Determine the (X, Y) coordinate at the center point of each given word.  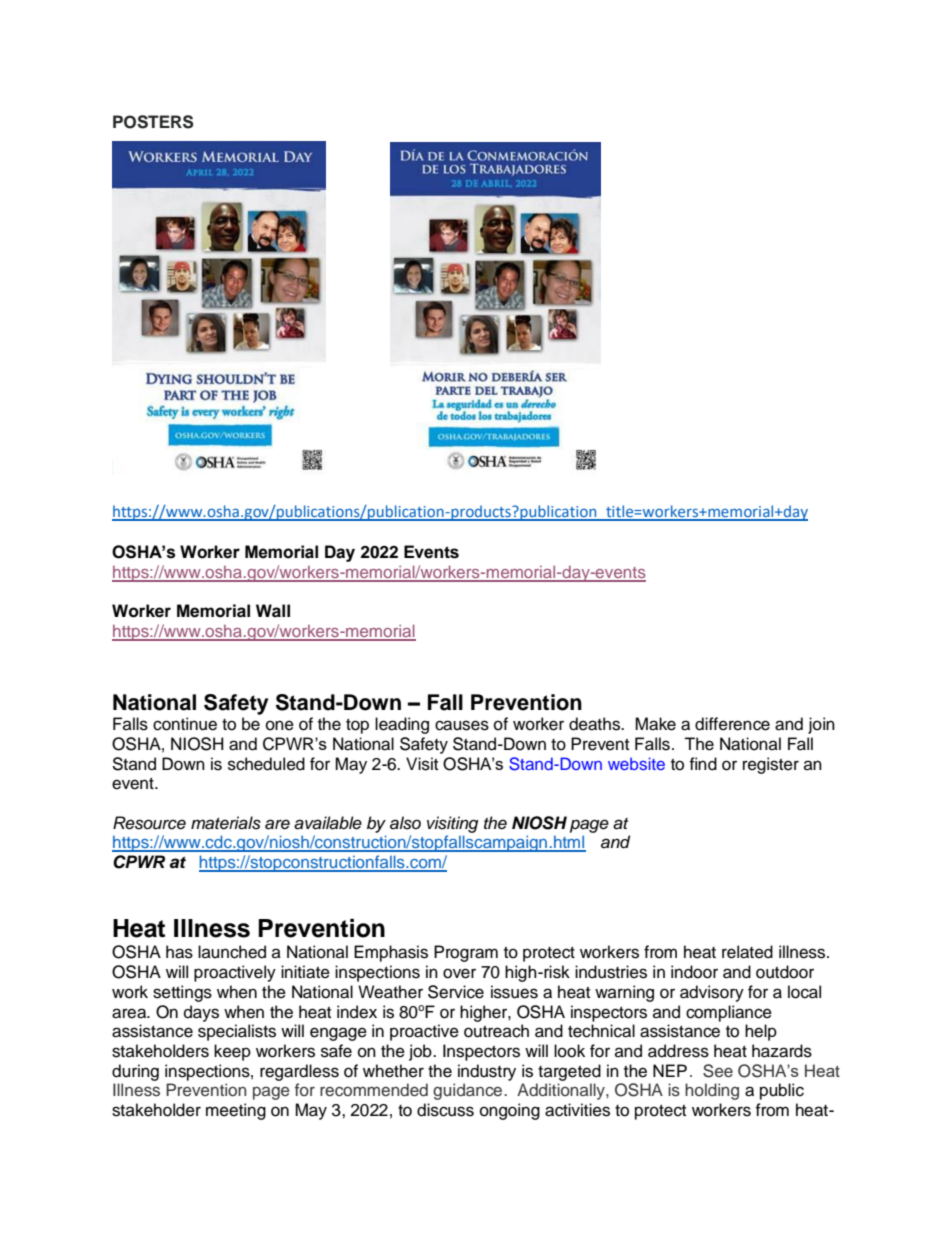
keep (232, 1052)
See (718, 1071)
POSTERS (153, 122)
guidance (469, 1091)
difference (732, 724)
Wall (273, 611)
